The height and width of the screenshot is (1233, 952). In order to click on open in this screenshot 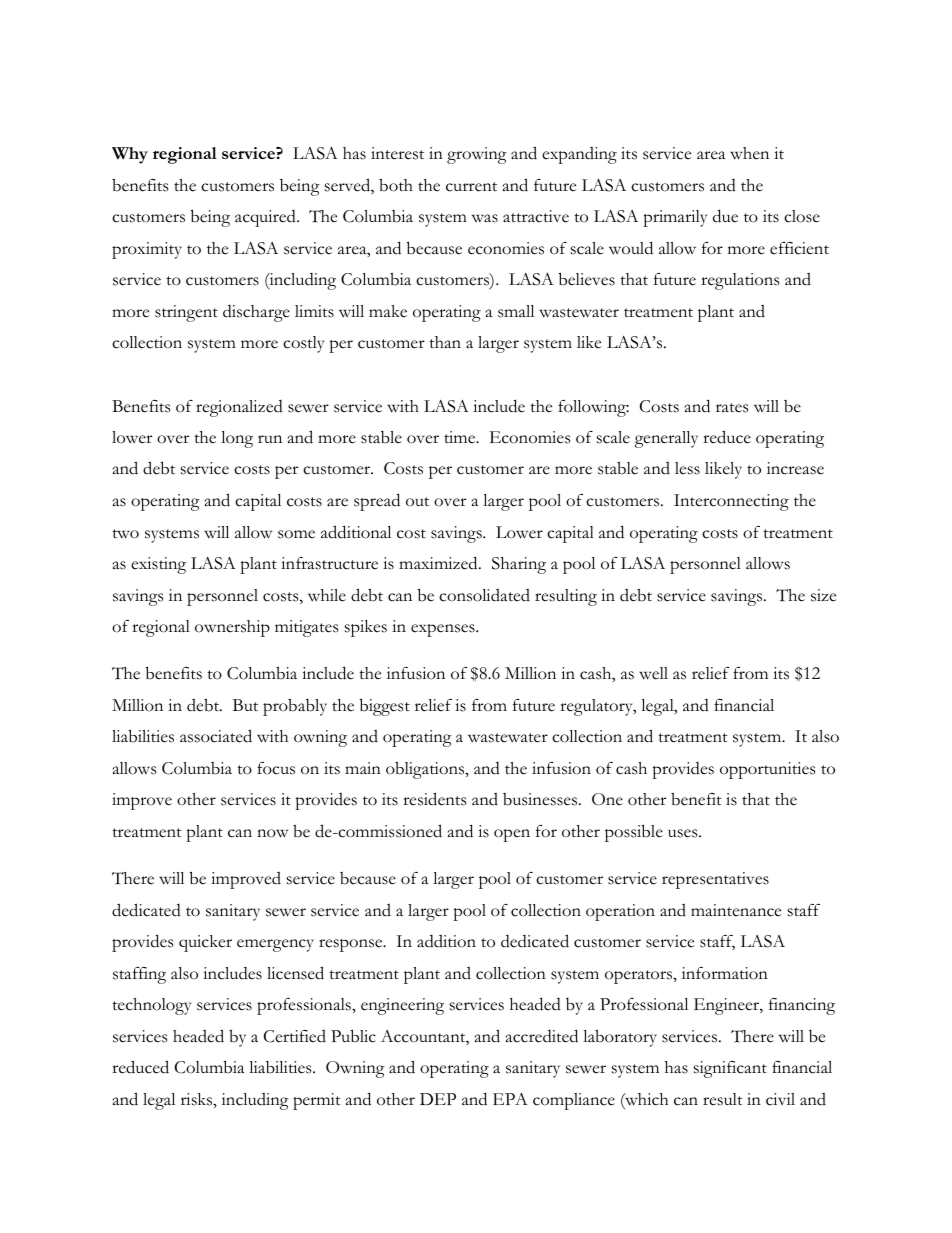, I will do `click(512, 835)`.
